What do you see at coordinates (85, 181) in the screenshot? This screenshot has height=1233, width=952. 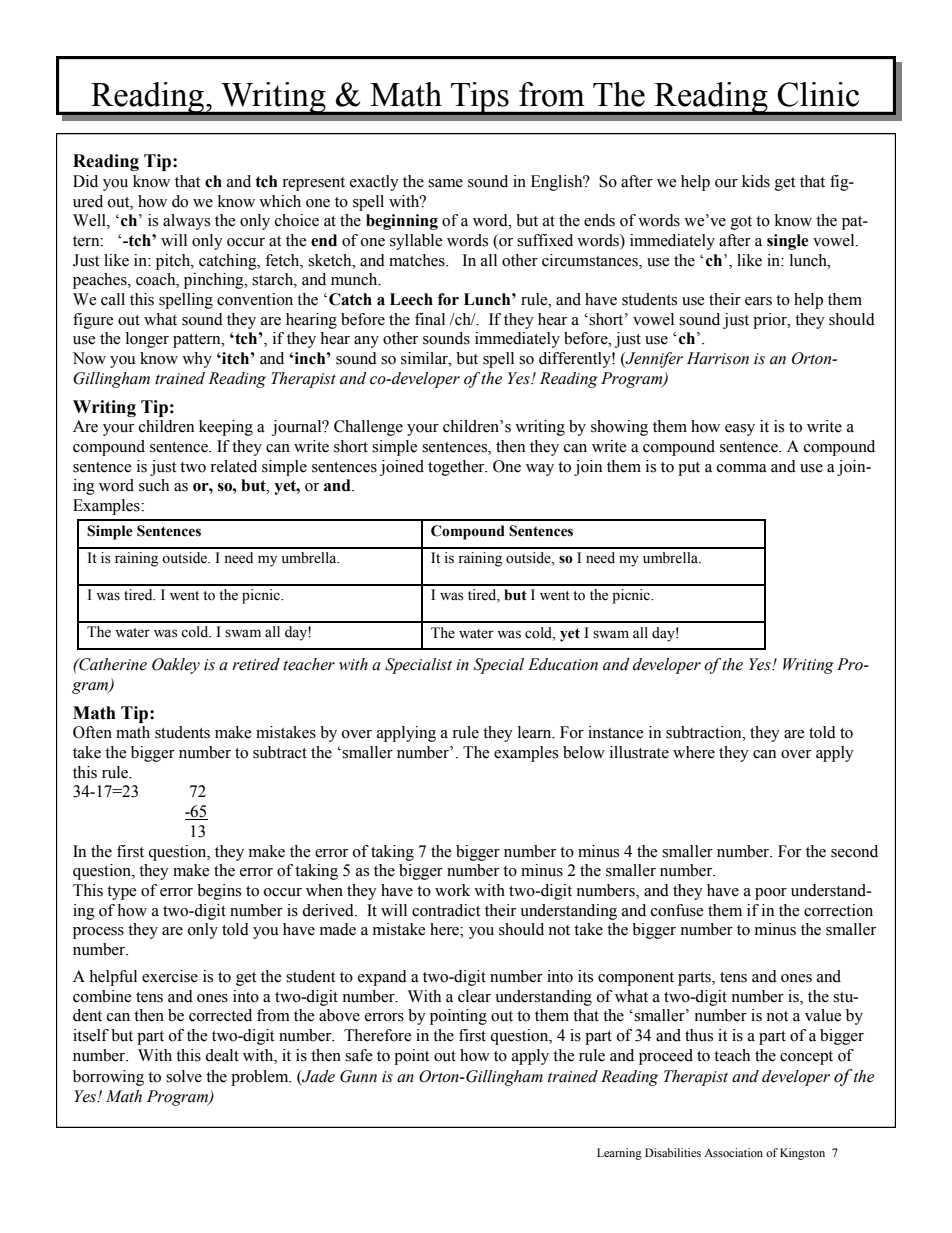 I see `Did` at bounding box center [85, 181].
